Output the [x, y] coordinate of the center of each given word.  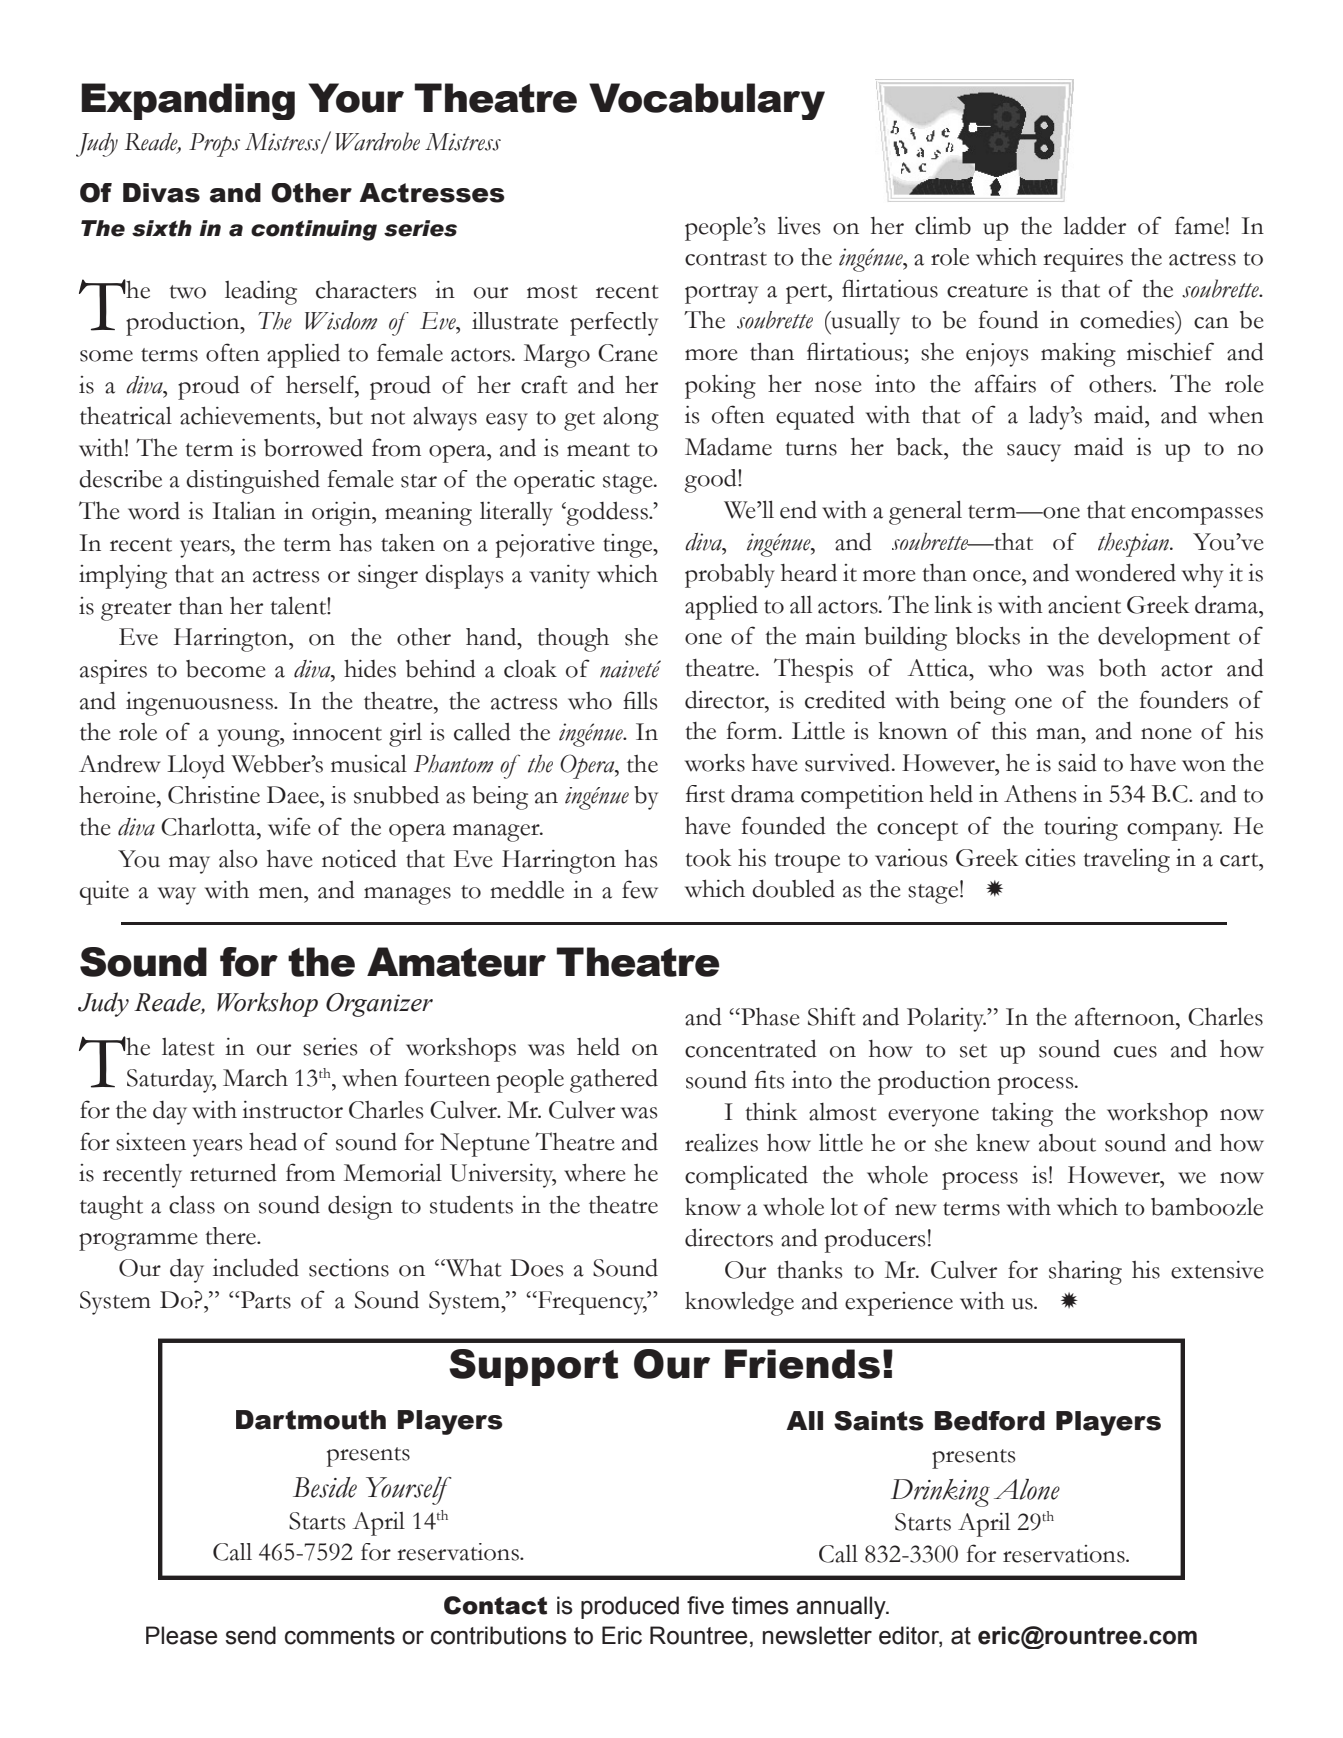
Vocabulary [707, 101]
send [250, 1635]
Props [214, 145]
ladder [1094, 225]
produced [630, 1607]
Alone [1027, 1489]
